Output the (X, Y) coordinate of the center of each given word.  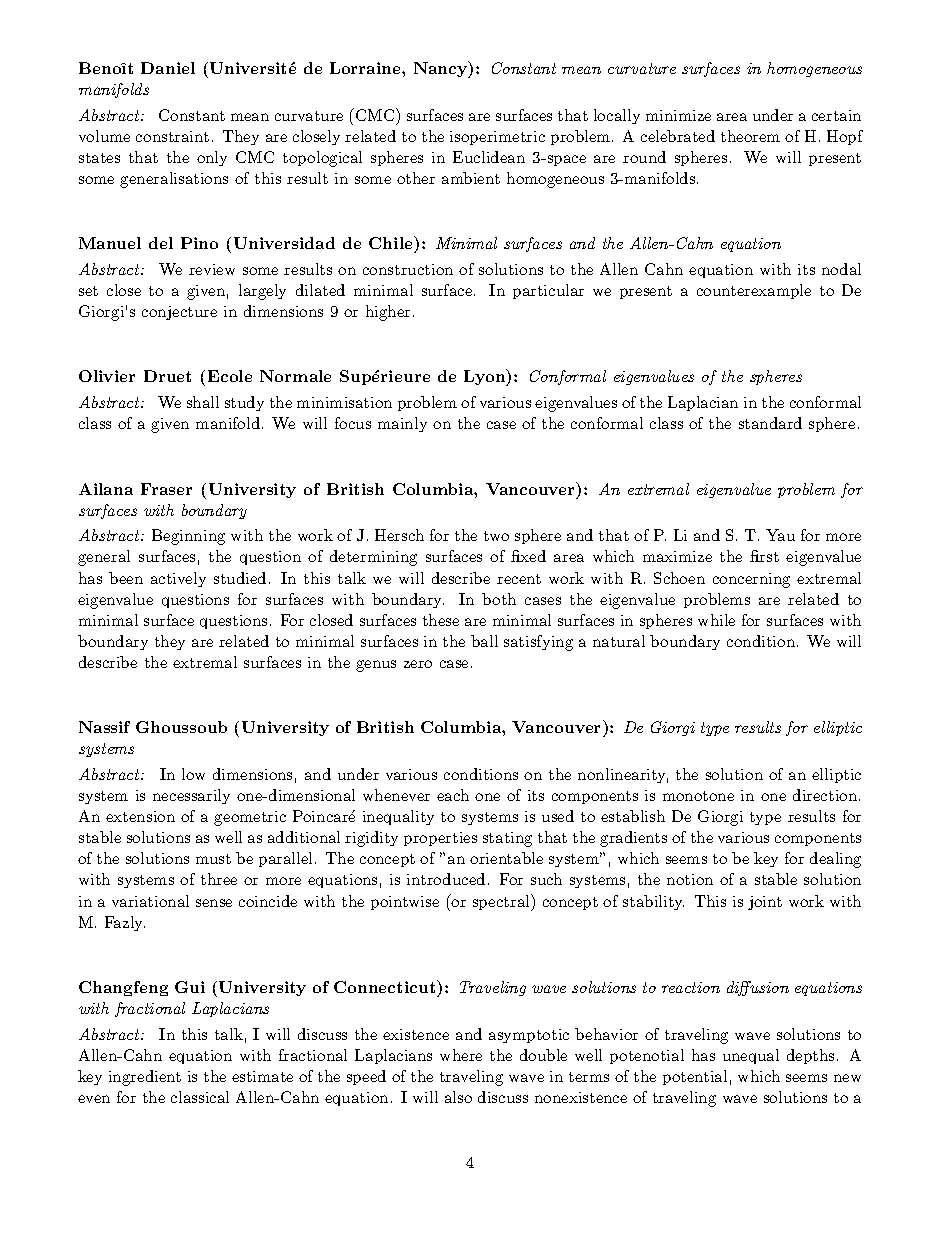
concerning (751, 580)
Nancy (442, 69)
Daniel (168, 68)
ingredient (145, 1078)
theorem (750, 136)
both (499, 599)
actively (178, 579)
